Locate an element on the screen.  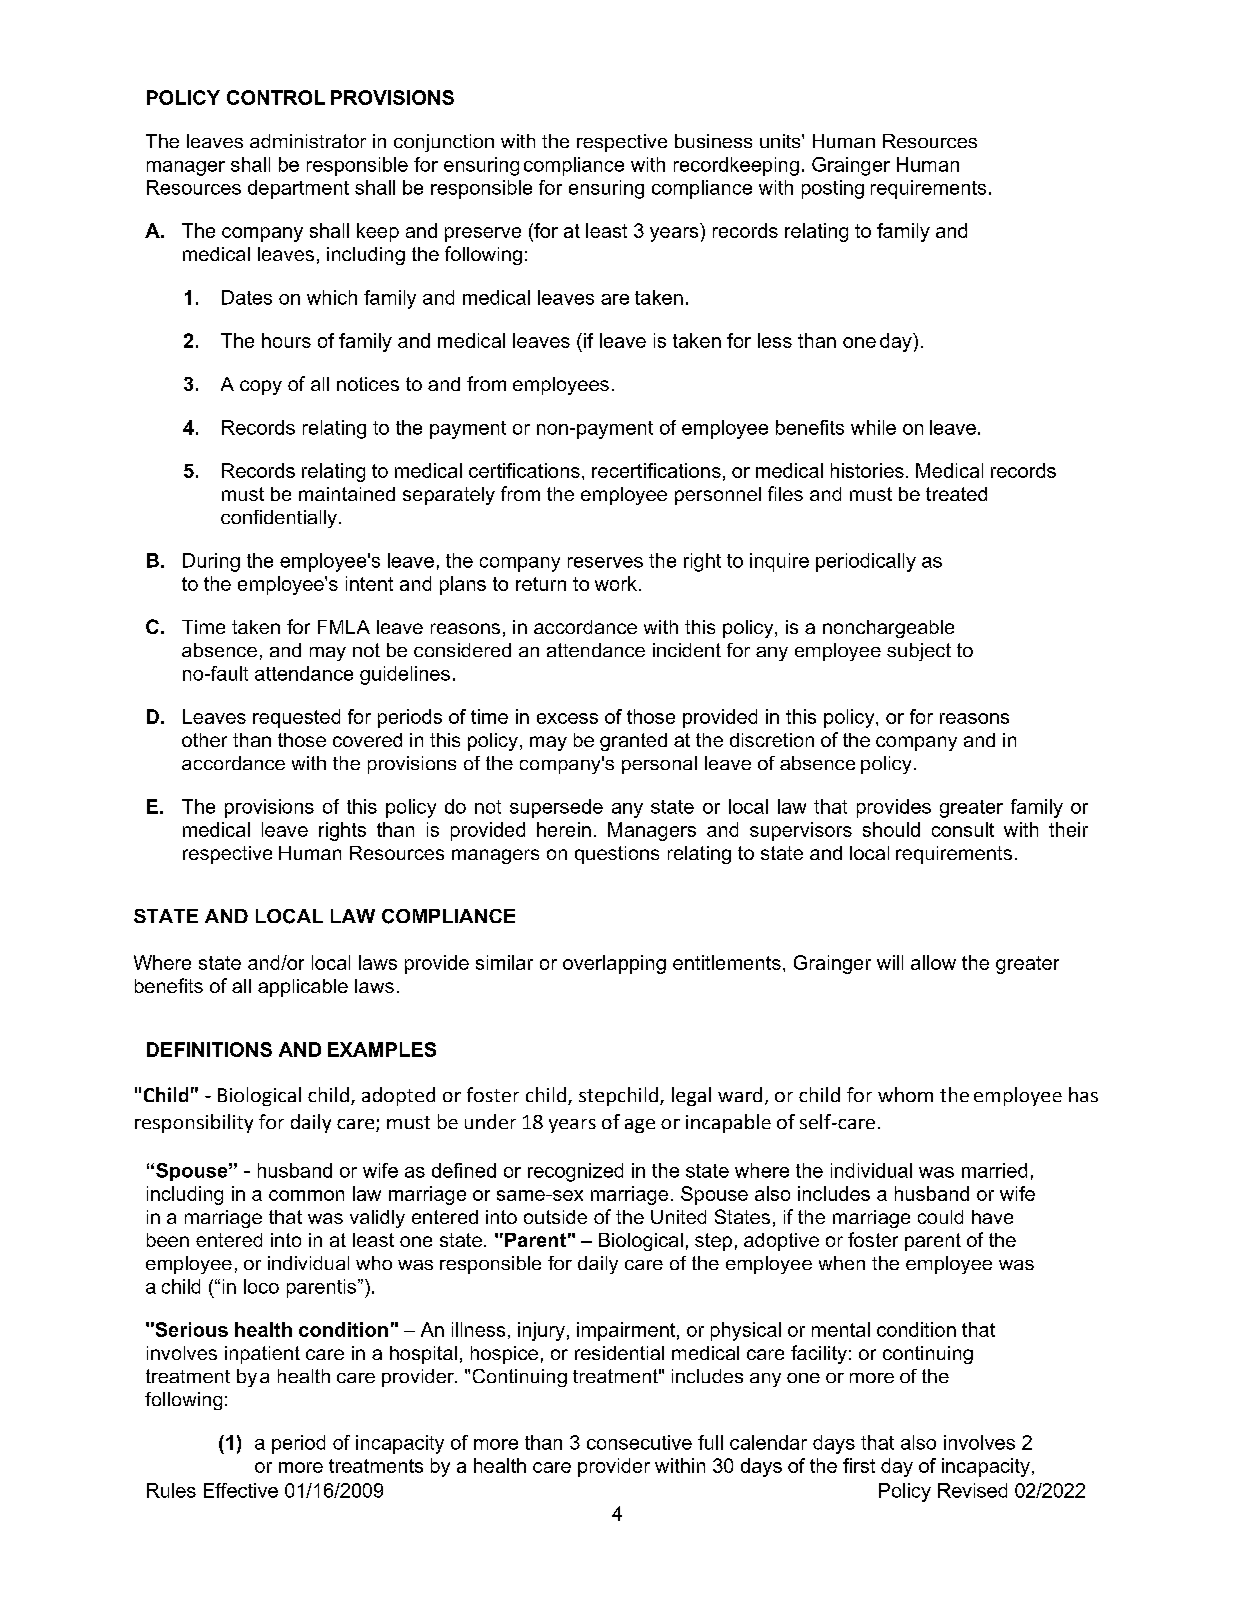
posting is located at coordinates (833, 189).
